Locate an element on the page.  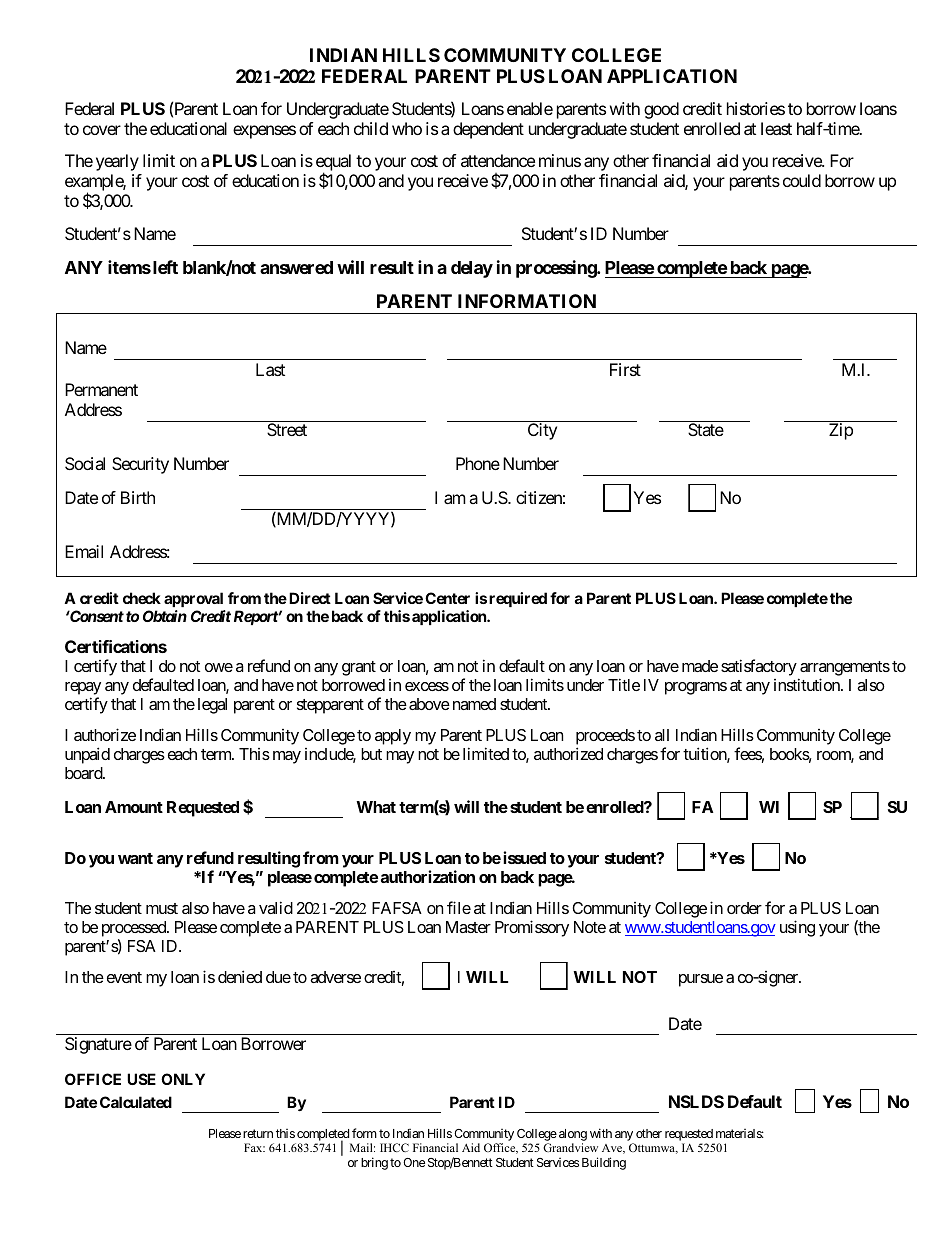
What is located at coordinates (376, 807).
